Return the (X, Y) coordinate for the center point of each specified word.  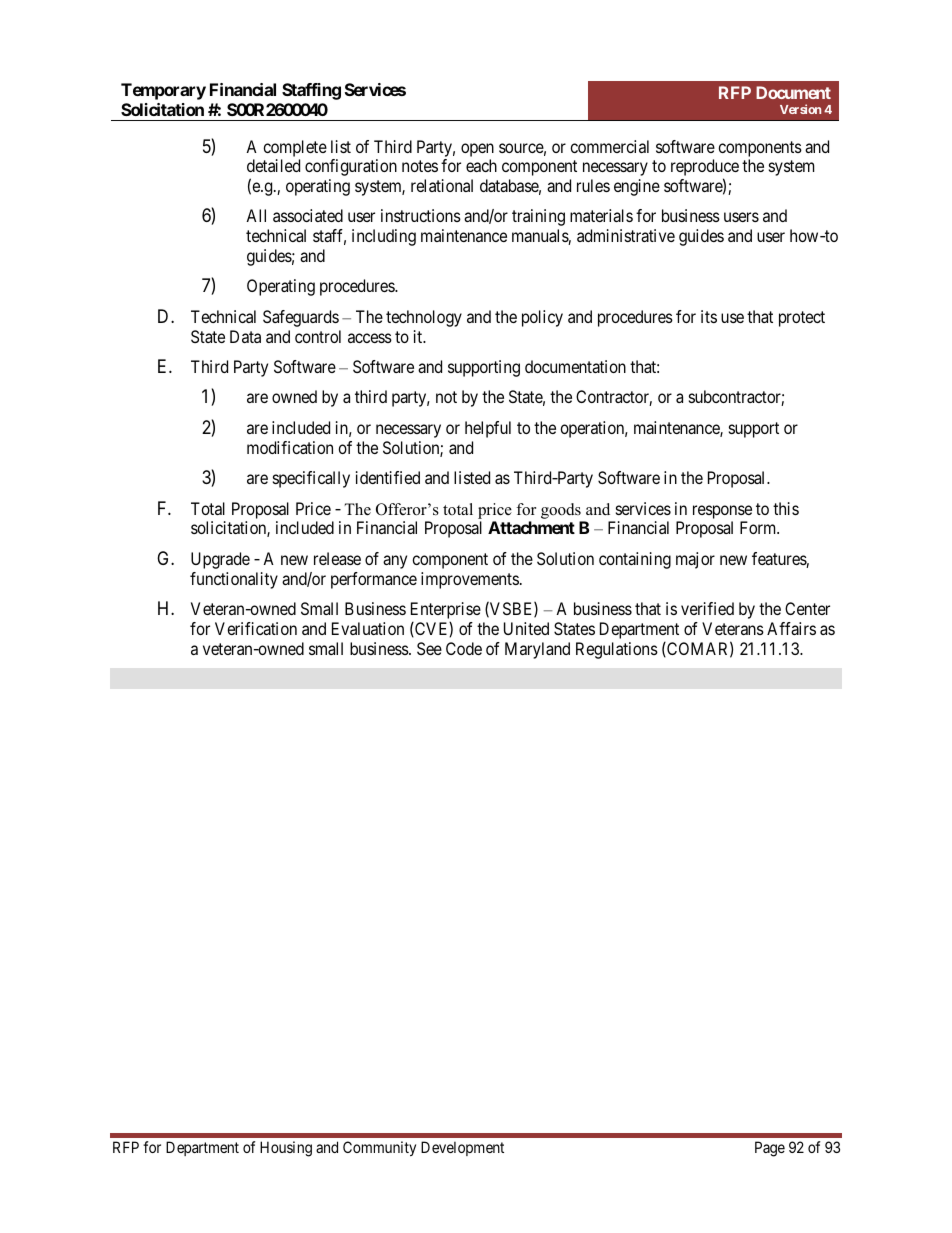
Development (462, 1148)
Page (770, 1149)
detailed (273, 165)
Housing (286, 1149)
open (477, 150)
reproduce (705, 169)
